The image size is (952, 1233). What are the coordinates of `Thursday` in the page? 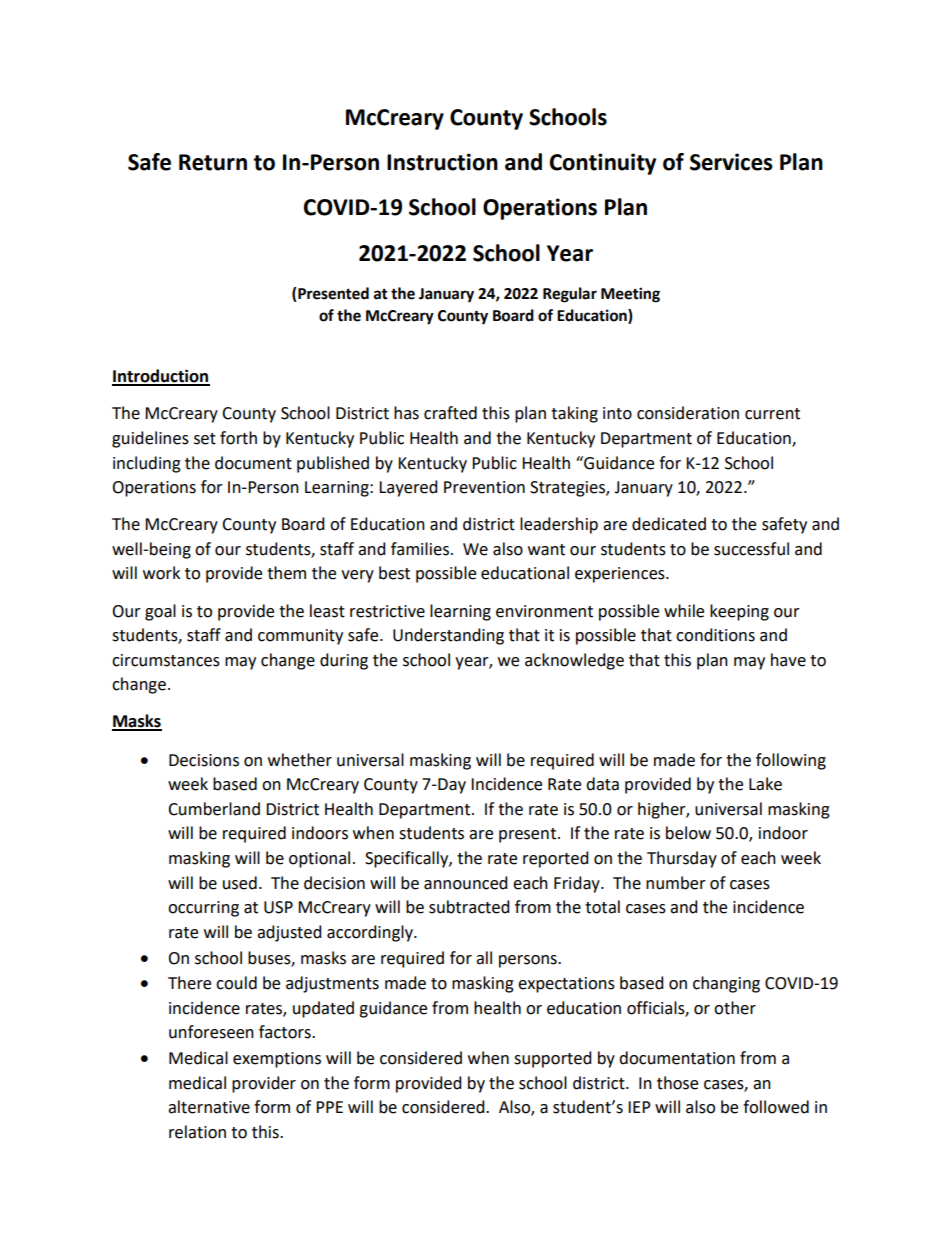 It's located at (682, 859).
